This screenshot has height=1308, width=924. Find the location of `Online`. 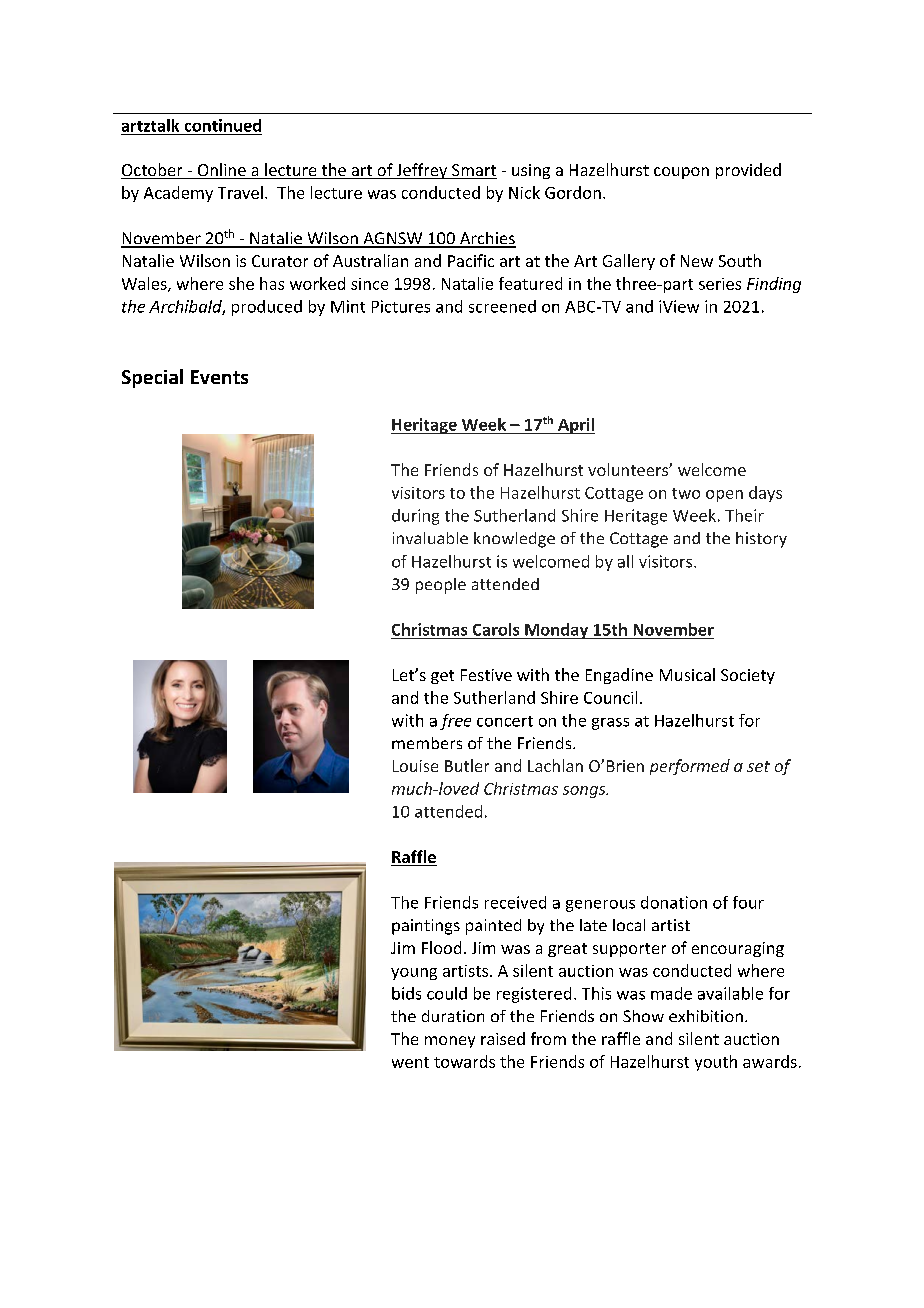

Online is located at coordinates (221, 171).
